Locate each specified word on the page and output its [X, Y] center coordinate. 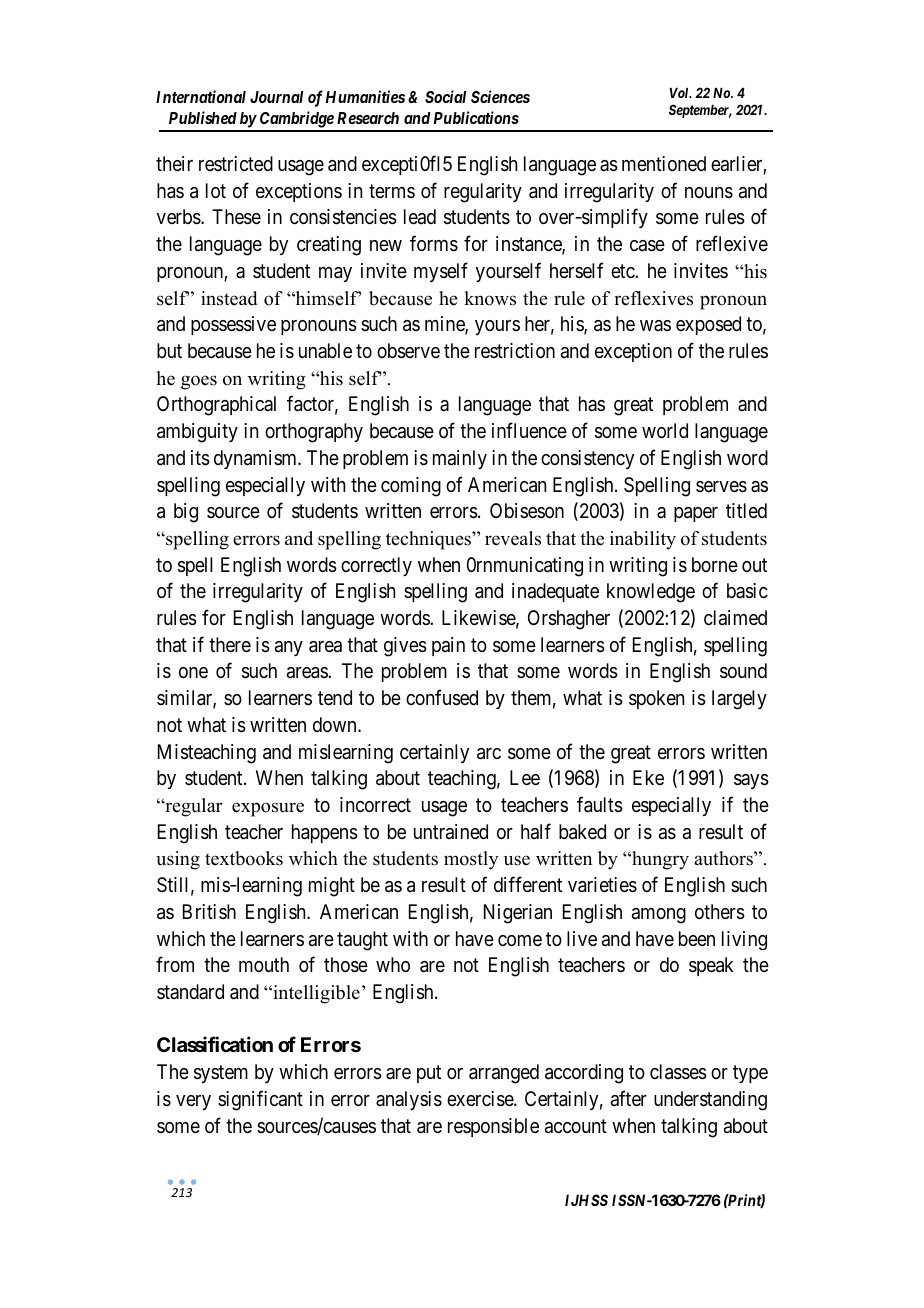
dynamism [256, 459]
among [659, 916]
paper [696, 514]
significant [260, 1100]
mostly [471, 860]
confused [442, 697]
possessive [233, 325]
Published [203, 117]
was [655, 325]
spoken [656, 699]
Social [445, 96]
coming [411, 487]
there [230, 645]
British [209, 911]
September [700, 111]
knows [490, 298]
